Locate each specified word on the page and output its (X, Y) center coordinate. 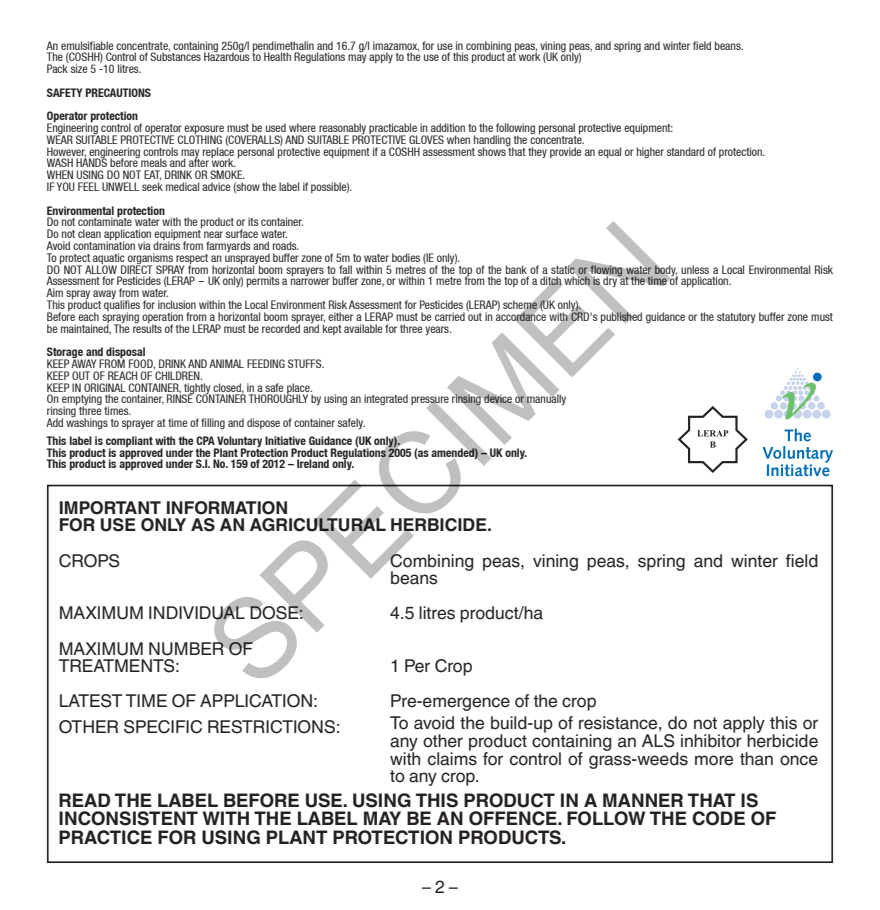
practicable (392, 130)
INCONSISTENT (128, 818)
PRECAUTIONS (118, 92)
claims (452, 758)
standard (686, 151)
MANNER (643, 800)
